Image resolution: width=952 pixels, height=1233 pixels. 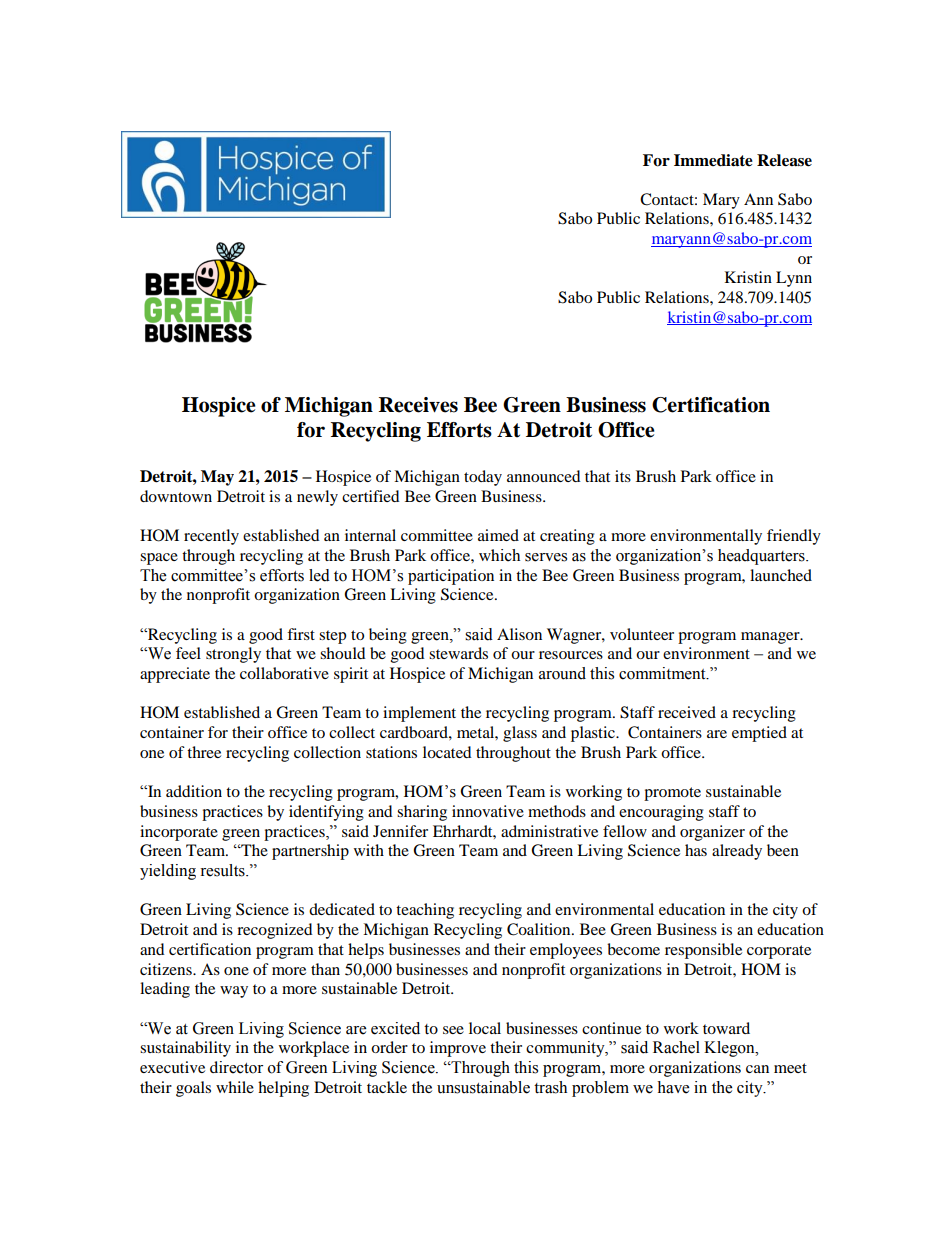 What do you see at coordinates (713, 160) in the page?
I see `Immediate` at bounding box center [713, 160].
